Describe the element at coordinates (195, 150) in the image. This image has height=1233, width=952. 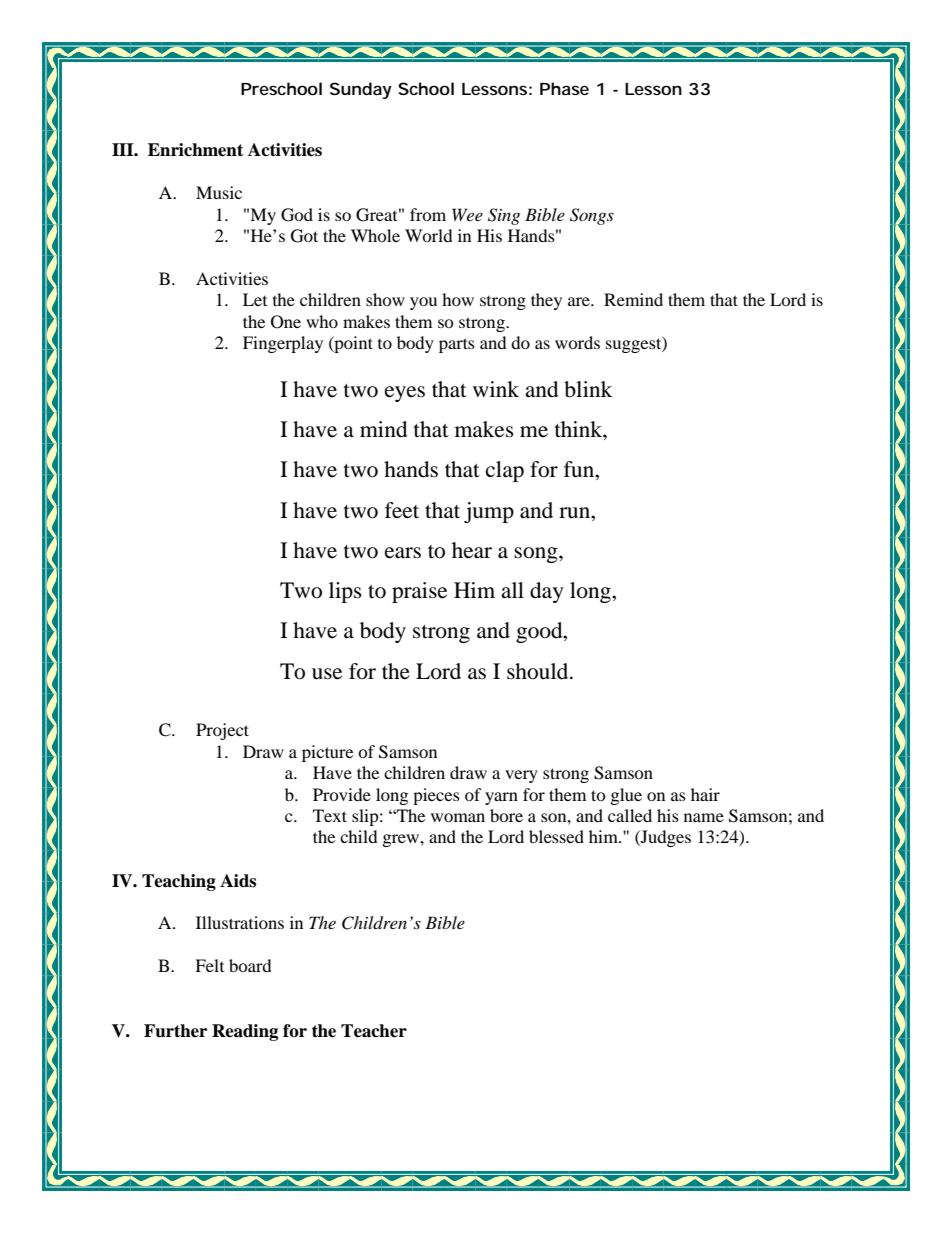
I see `Enrichment` at that location.
